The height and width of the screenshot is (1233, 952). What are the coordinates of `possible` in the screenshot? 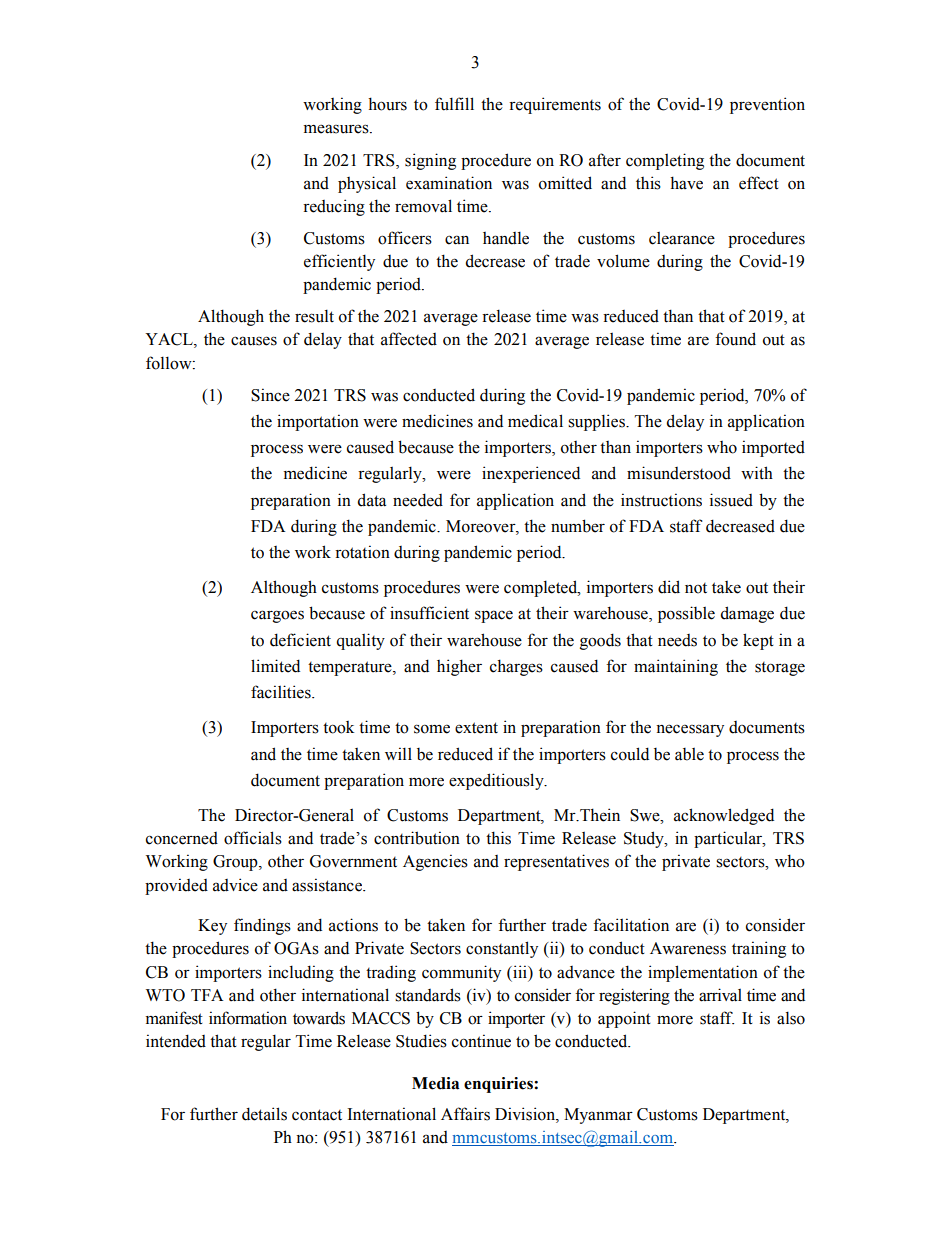 It's located at (686, 614).
